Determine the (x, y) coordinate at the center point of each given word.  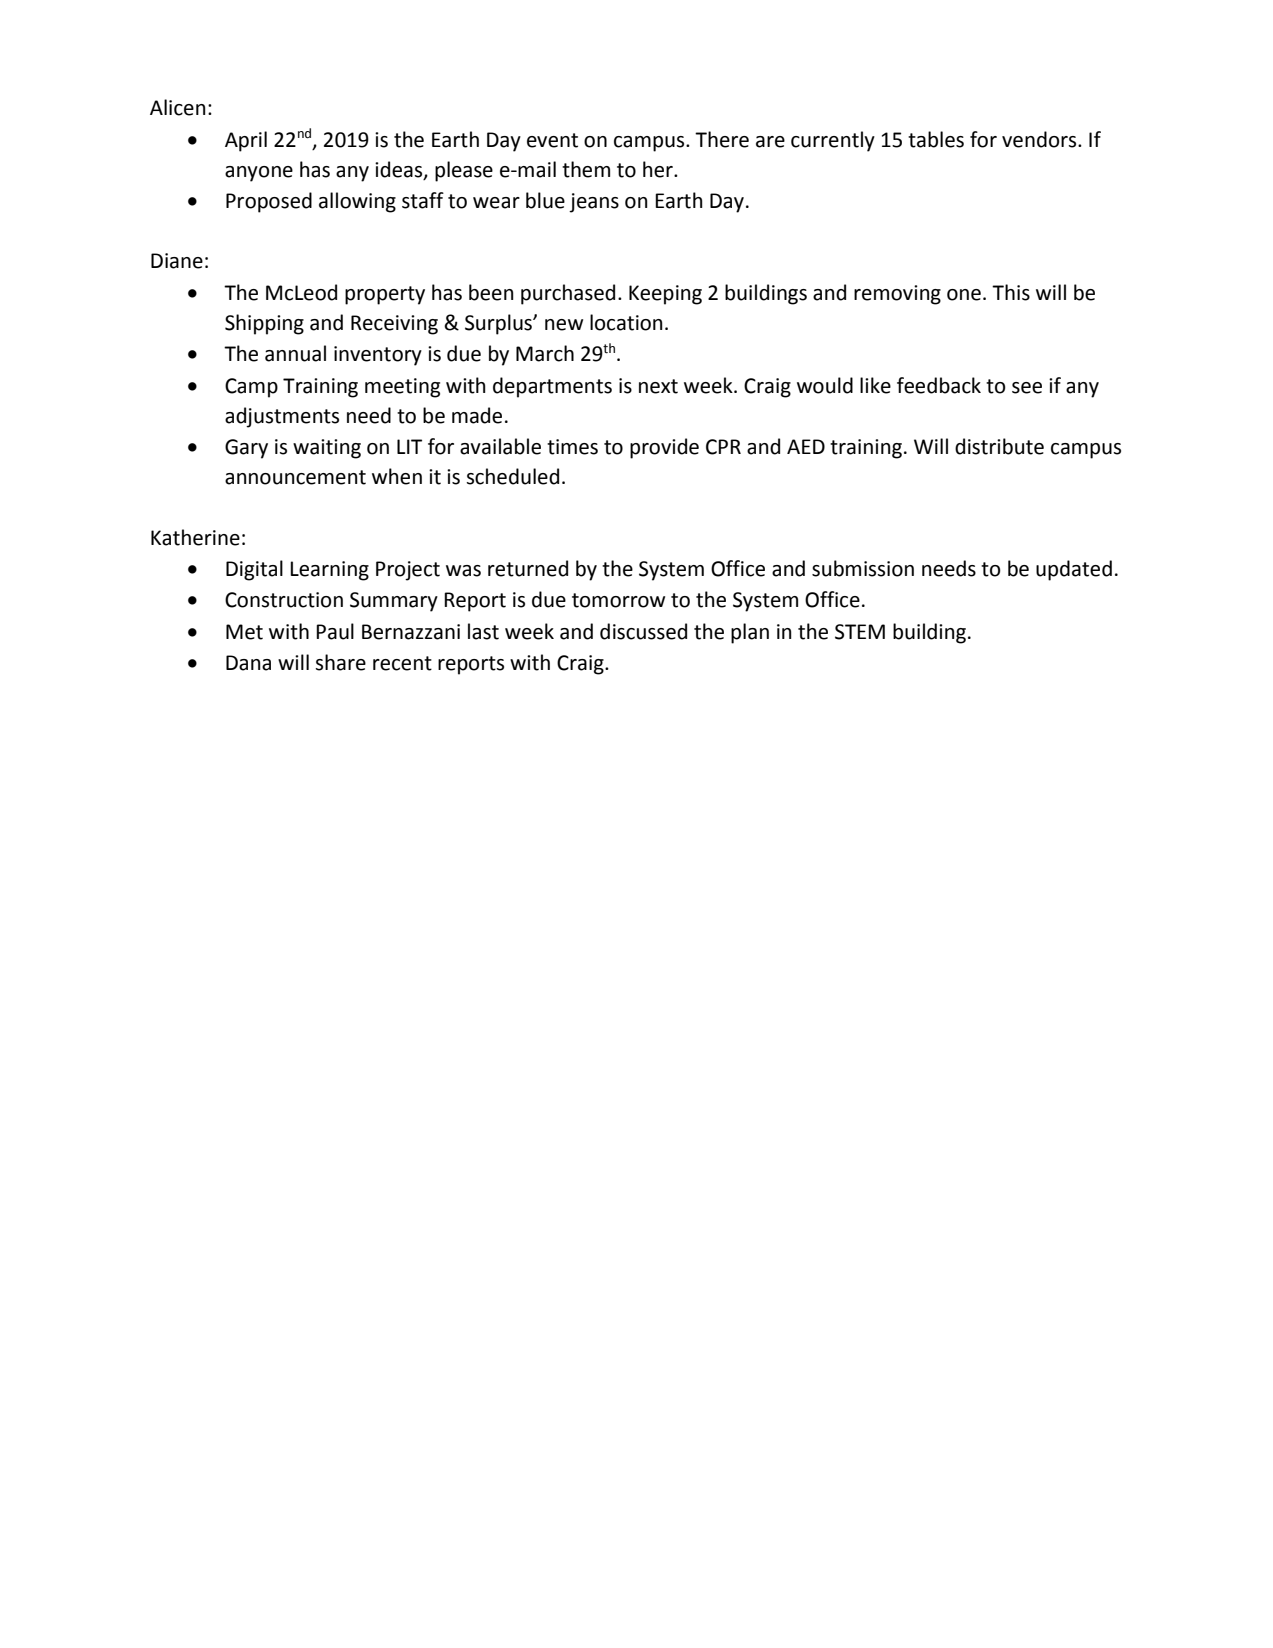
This (1011, 292)
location (626, 322)
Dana (248, 663)
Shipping (264, 324)
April (246, 141)
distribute (999, 446)
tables (936, 139)
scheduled (512, 476)
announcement (295, 477)
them (586, 169)
